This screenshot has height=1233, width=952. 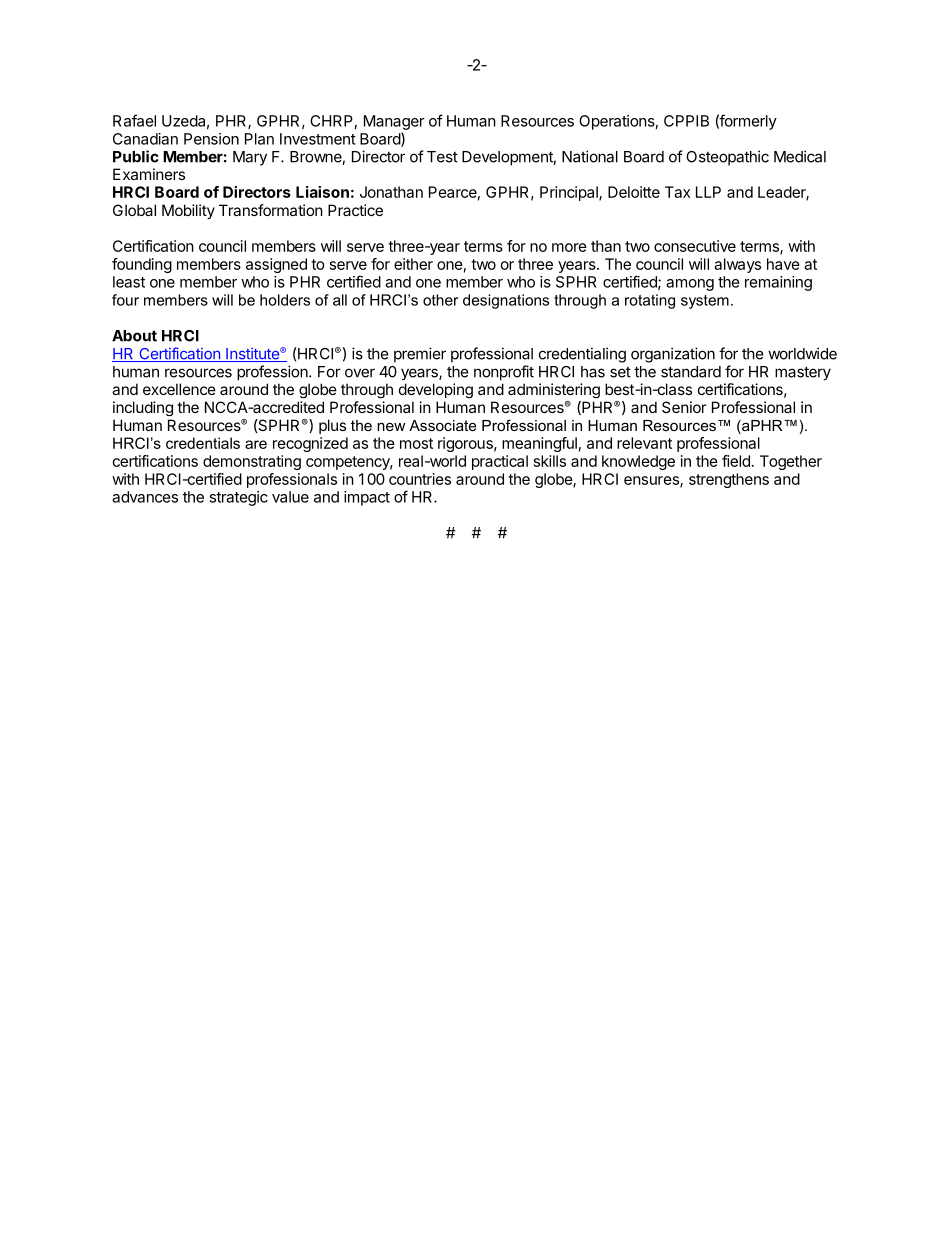 I want to click on Manager, so click(x=394, y=122).
